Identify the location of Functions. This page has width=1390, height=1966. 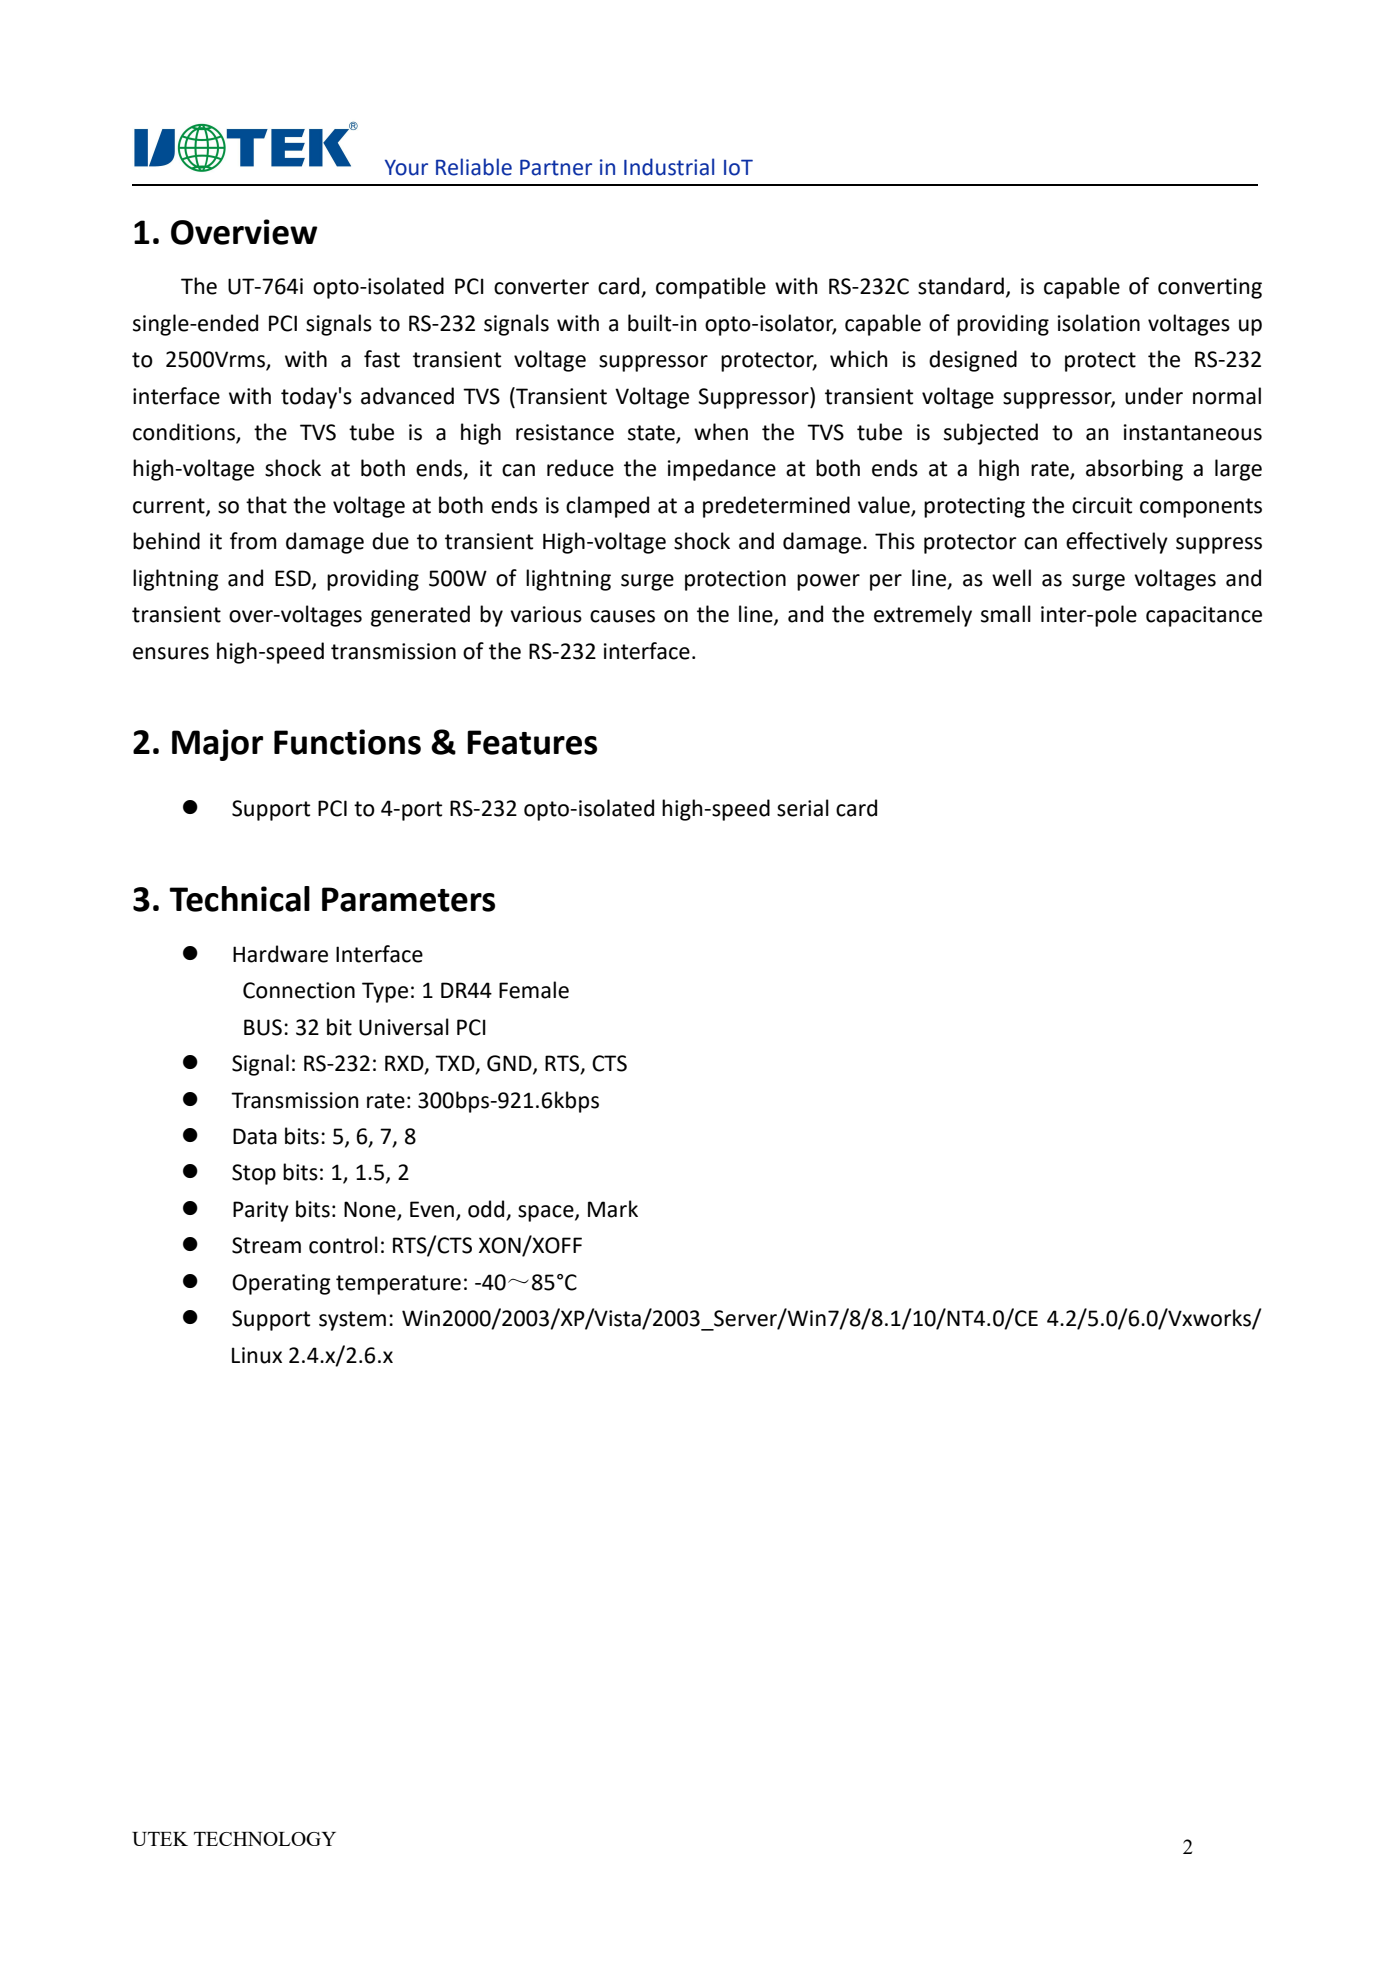
(347, 742).
